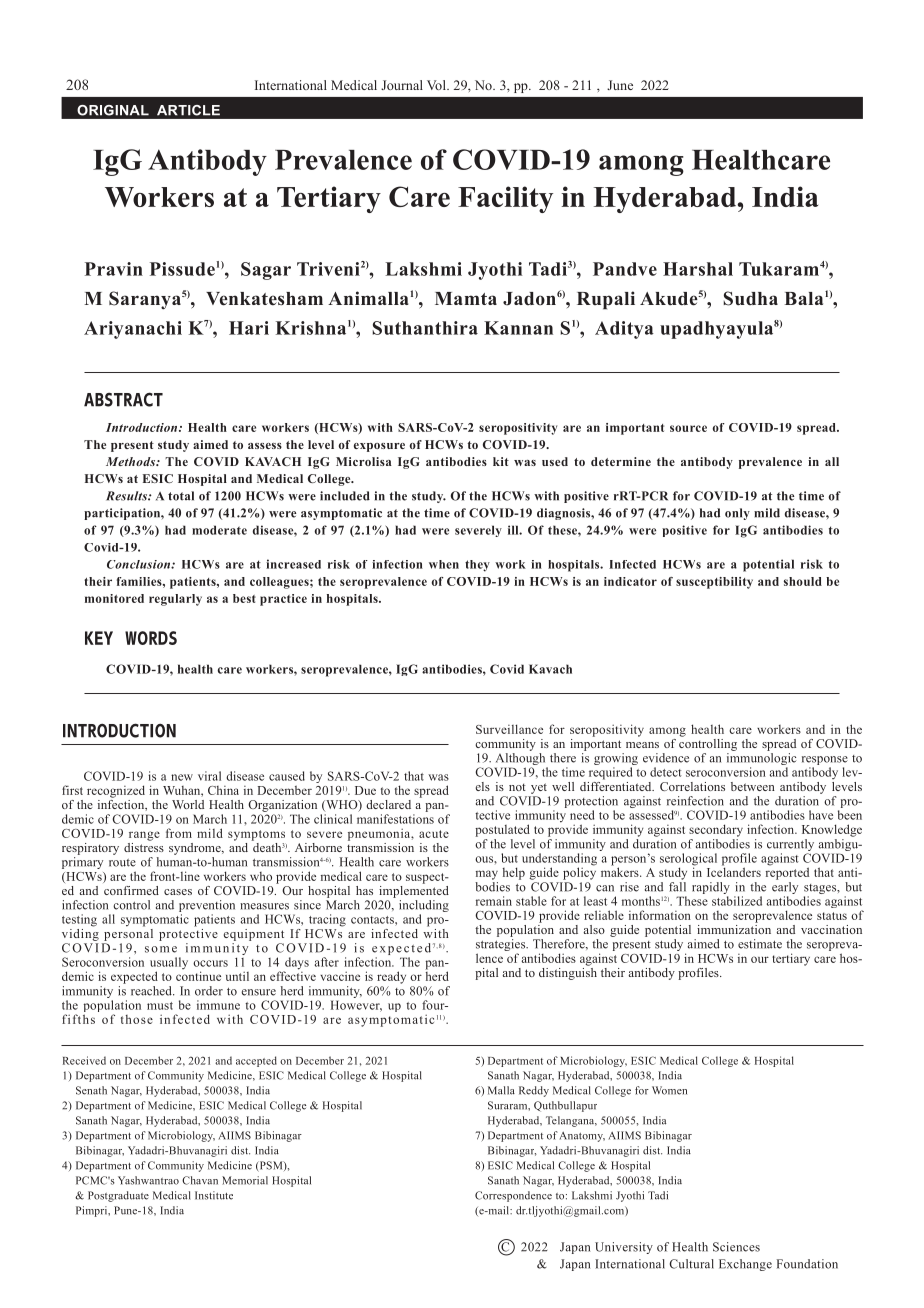 This image has width=924, height=1308. What do you see at coordinates (437, 85) in the image?
I see `Vol` at bounding box center [437, 85].
